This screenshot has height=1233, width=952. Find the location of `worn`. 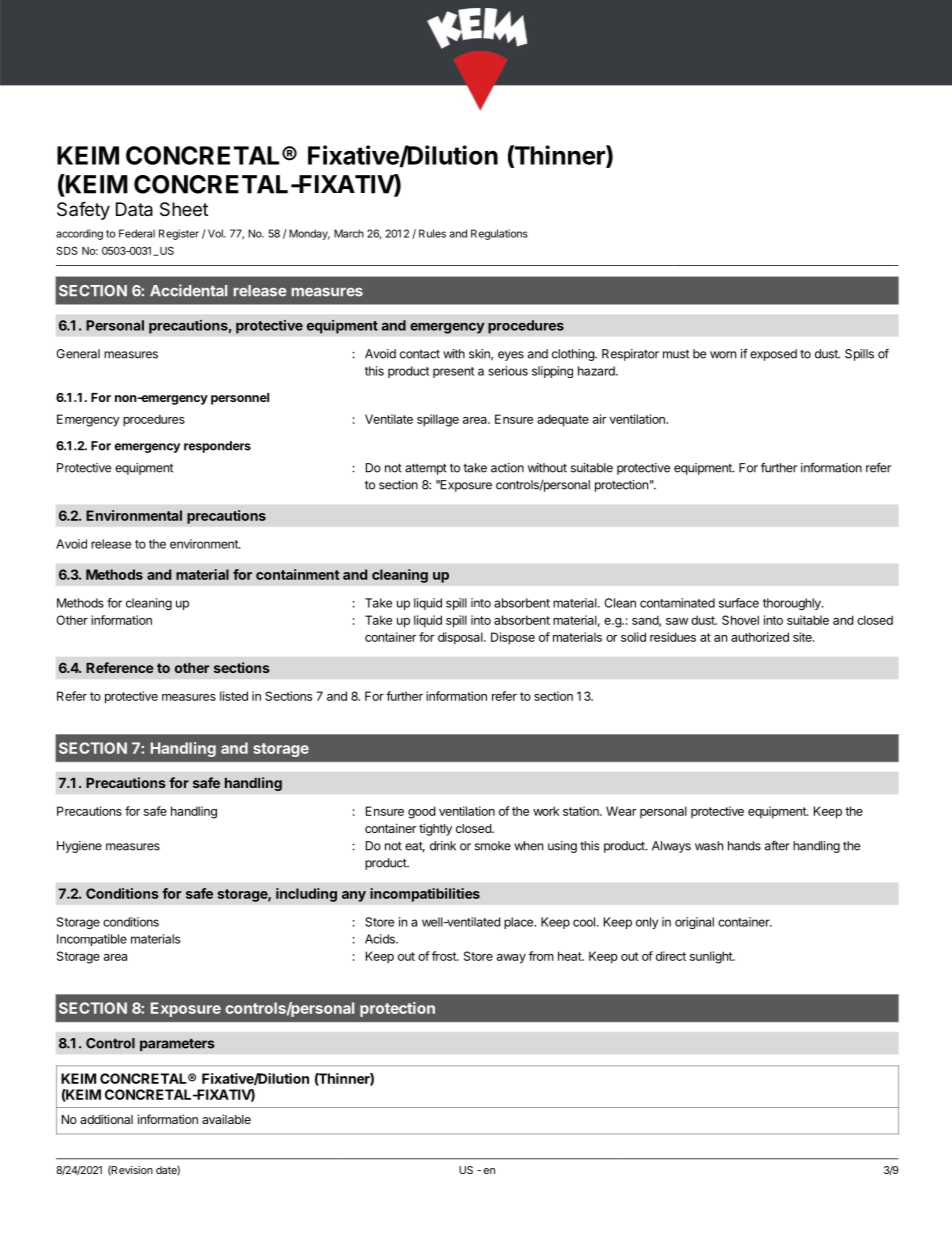

worn is located at coordinates (723, 355).
